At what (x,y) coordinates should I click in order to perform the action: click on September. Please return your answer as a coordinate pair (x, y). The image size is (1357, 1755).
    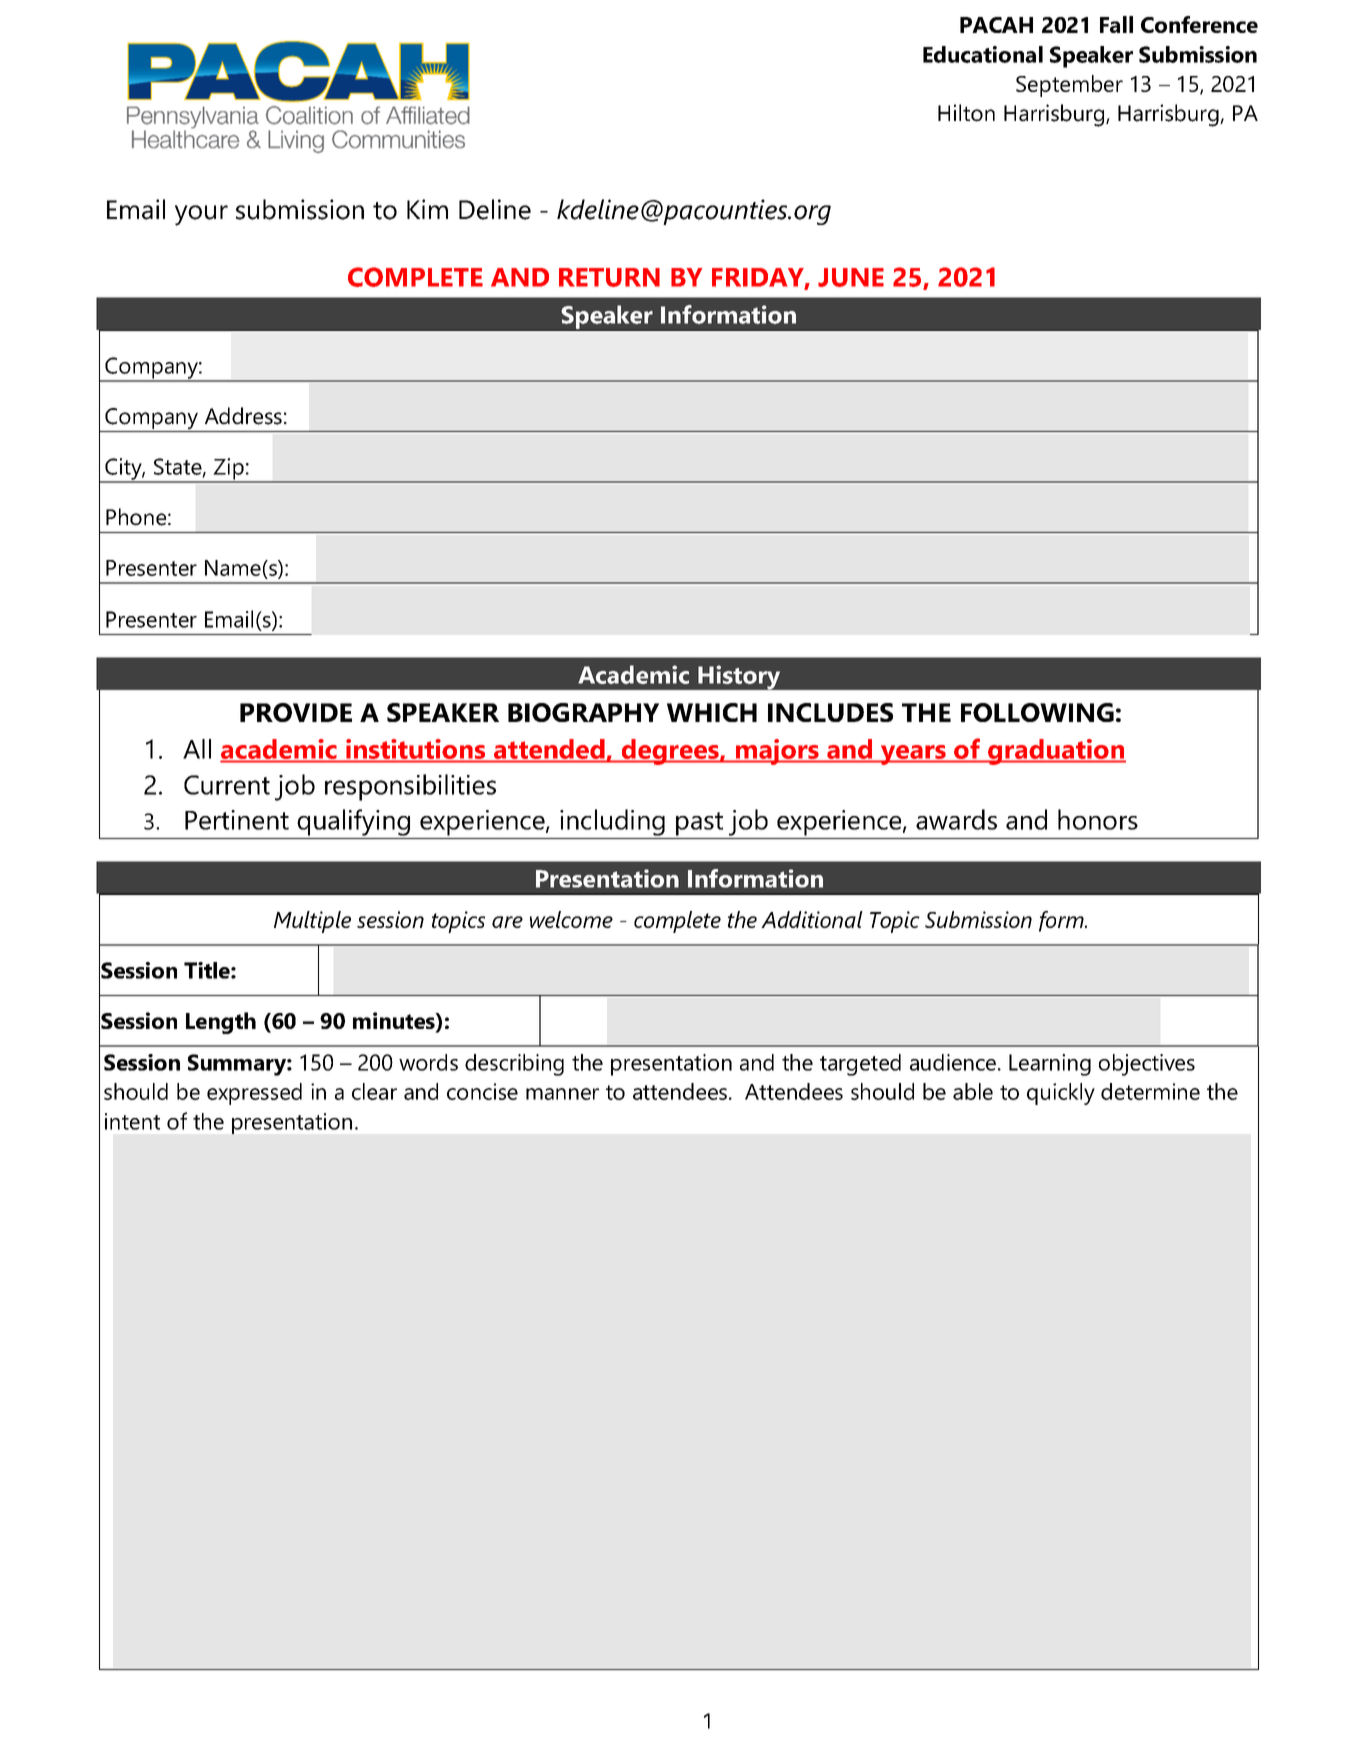
    Looking at the image, I should click on (1069, 86).
